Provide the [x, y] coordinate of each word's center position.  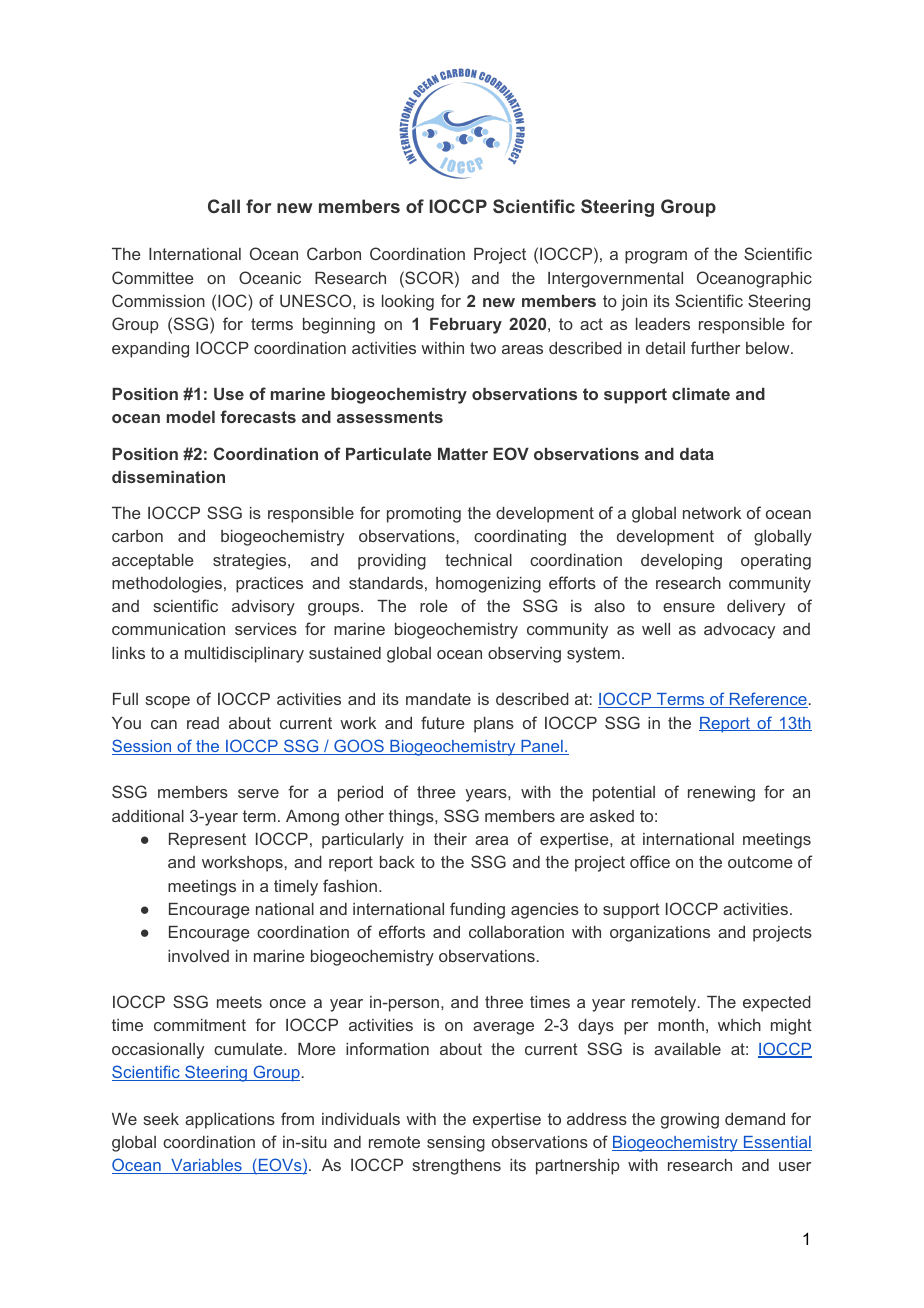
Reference [768, 700]
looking [408, 303]
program [656, 257]
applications [230, 1121]
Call [224, 206]
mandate [438, 699]
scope [167, 702]
